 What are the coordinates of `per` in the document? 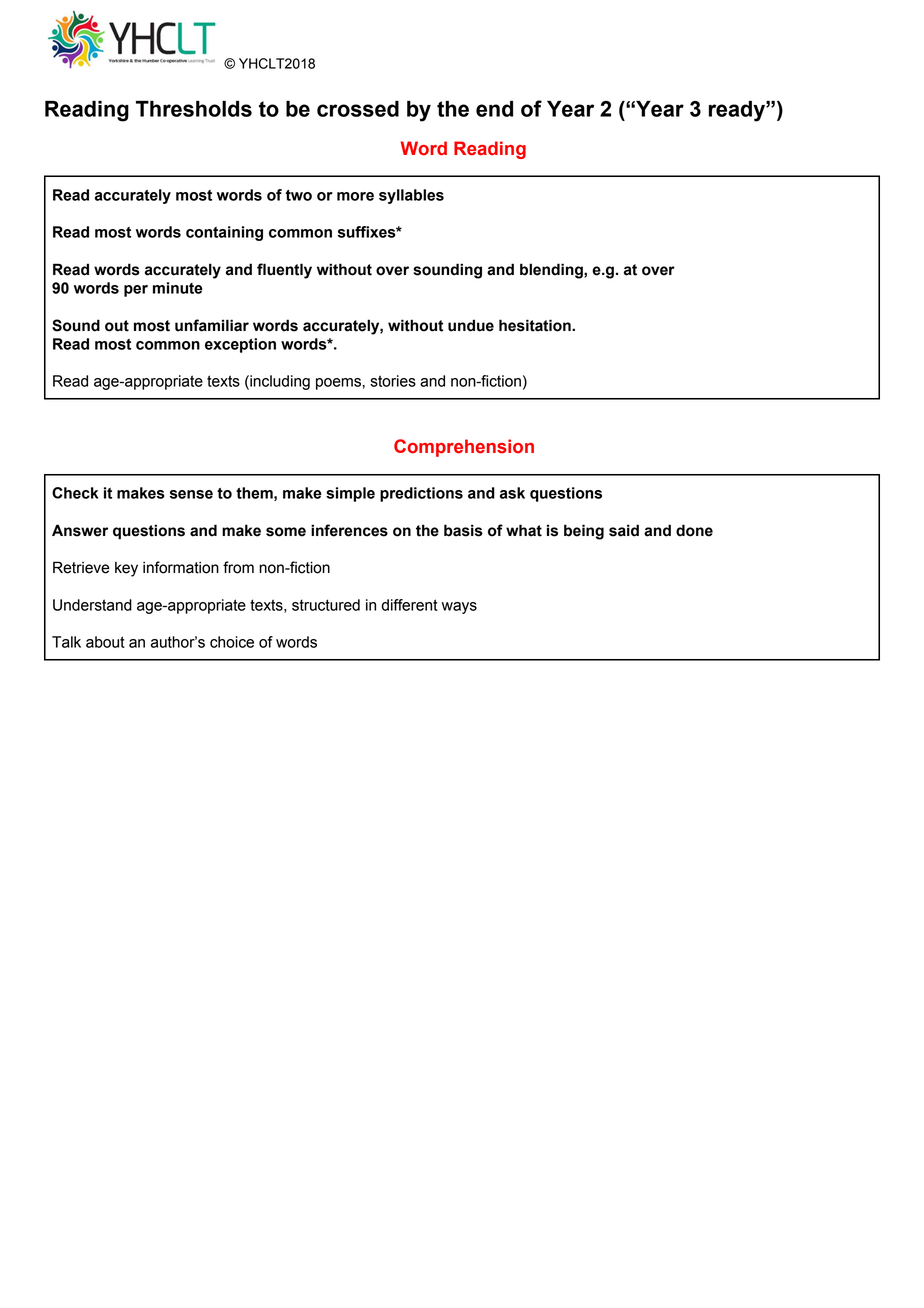 It's located at (136, 291).
